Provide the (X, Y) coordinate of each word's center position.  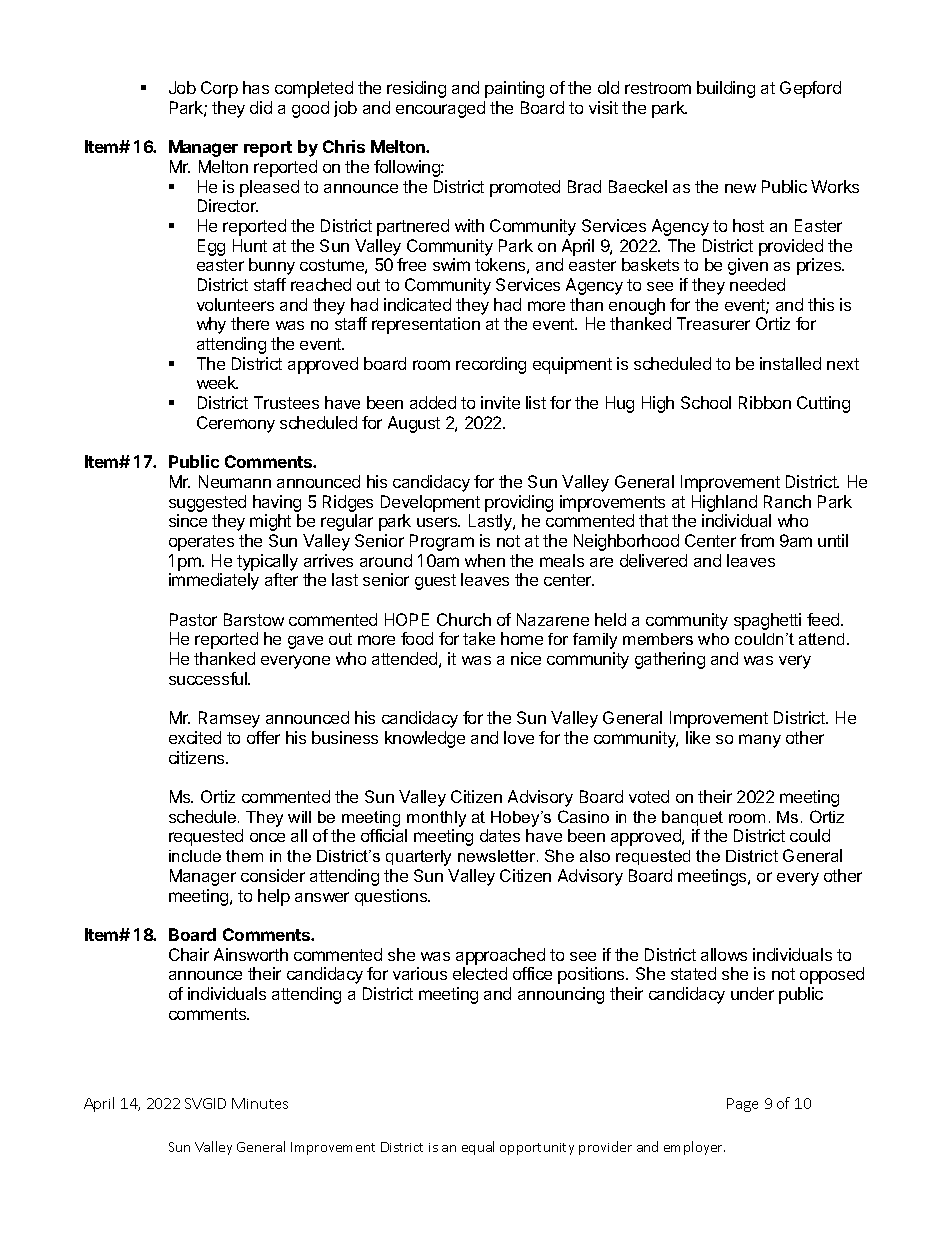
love (519, 737)
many (760, 741)
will (299, 817)
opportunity (537, 1149)
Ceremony (236, 424)
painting (514, 89)
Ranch (787, 501)
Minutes (260, 1103)
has (256, 87)
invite (500, 402)
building (726, 89)
